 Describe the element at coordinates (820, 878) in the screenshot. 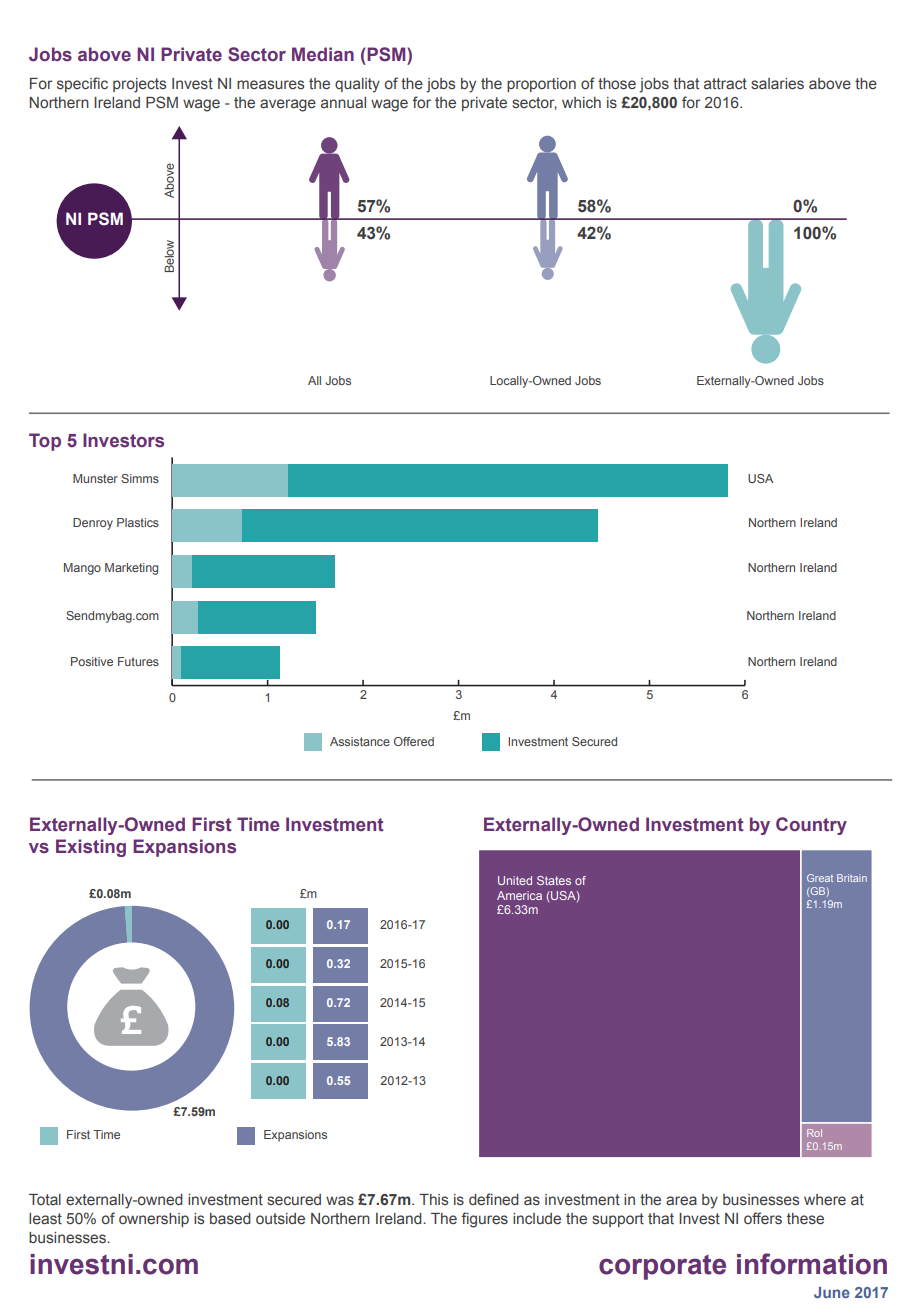

I see `Great` at that location.
